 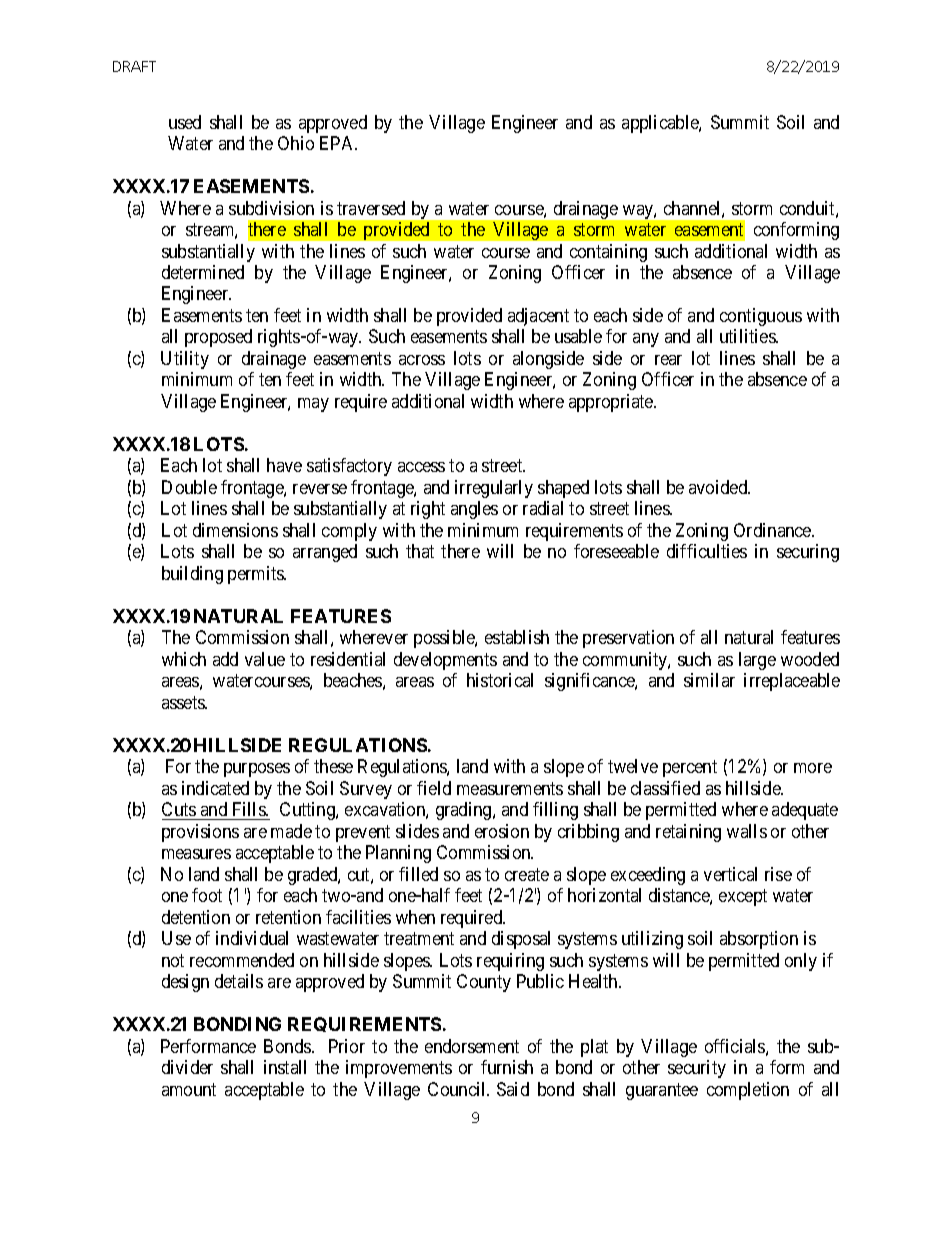 I want to click on which, so click(x=184, y=659).
